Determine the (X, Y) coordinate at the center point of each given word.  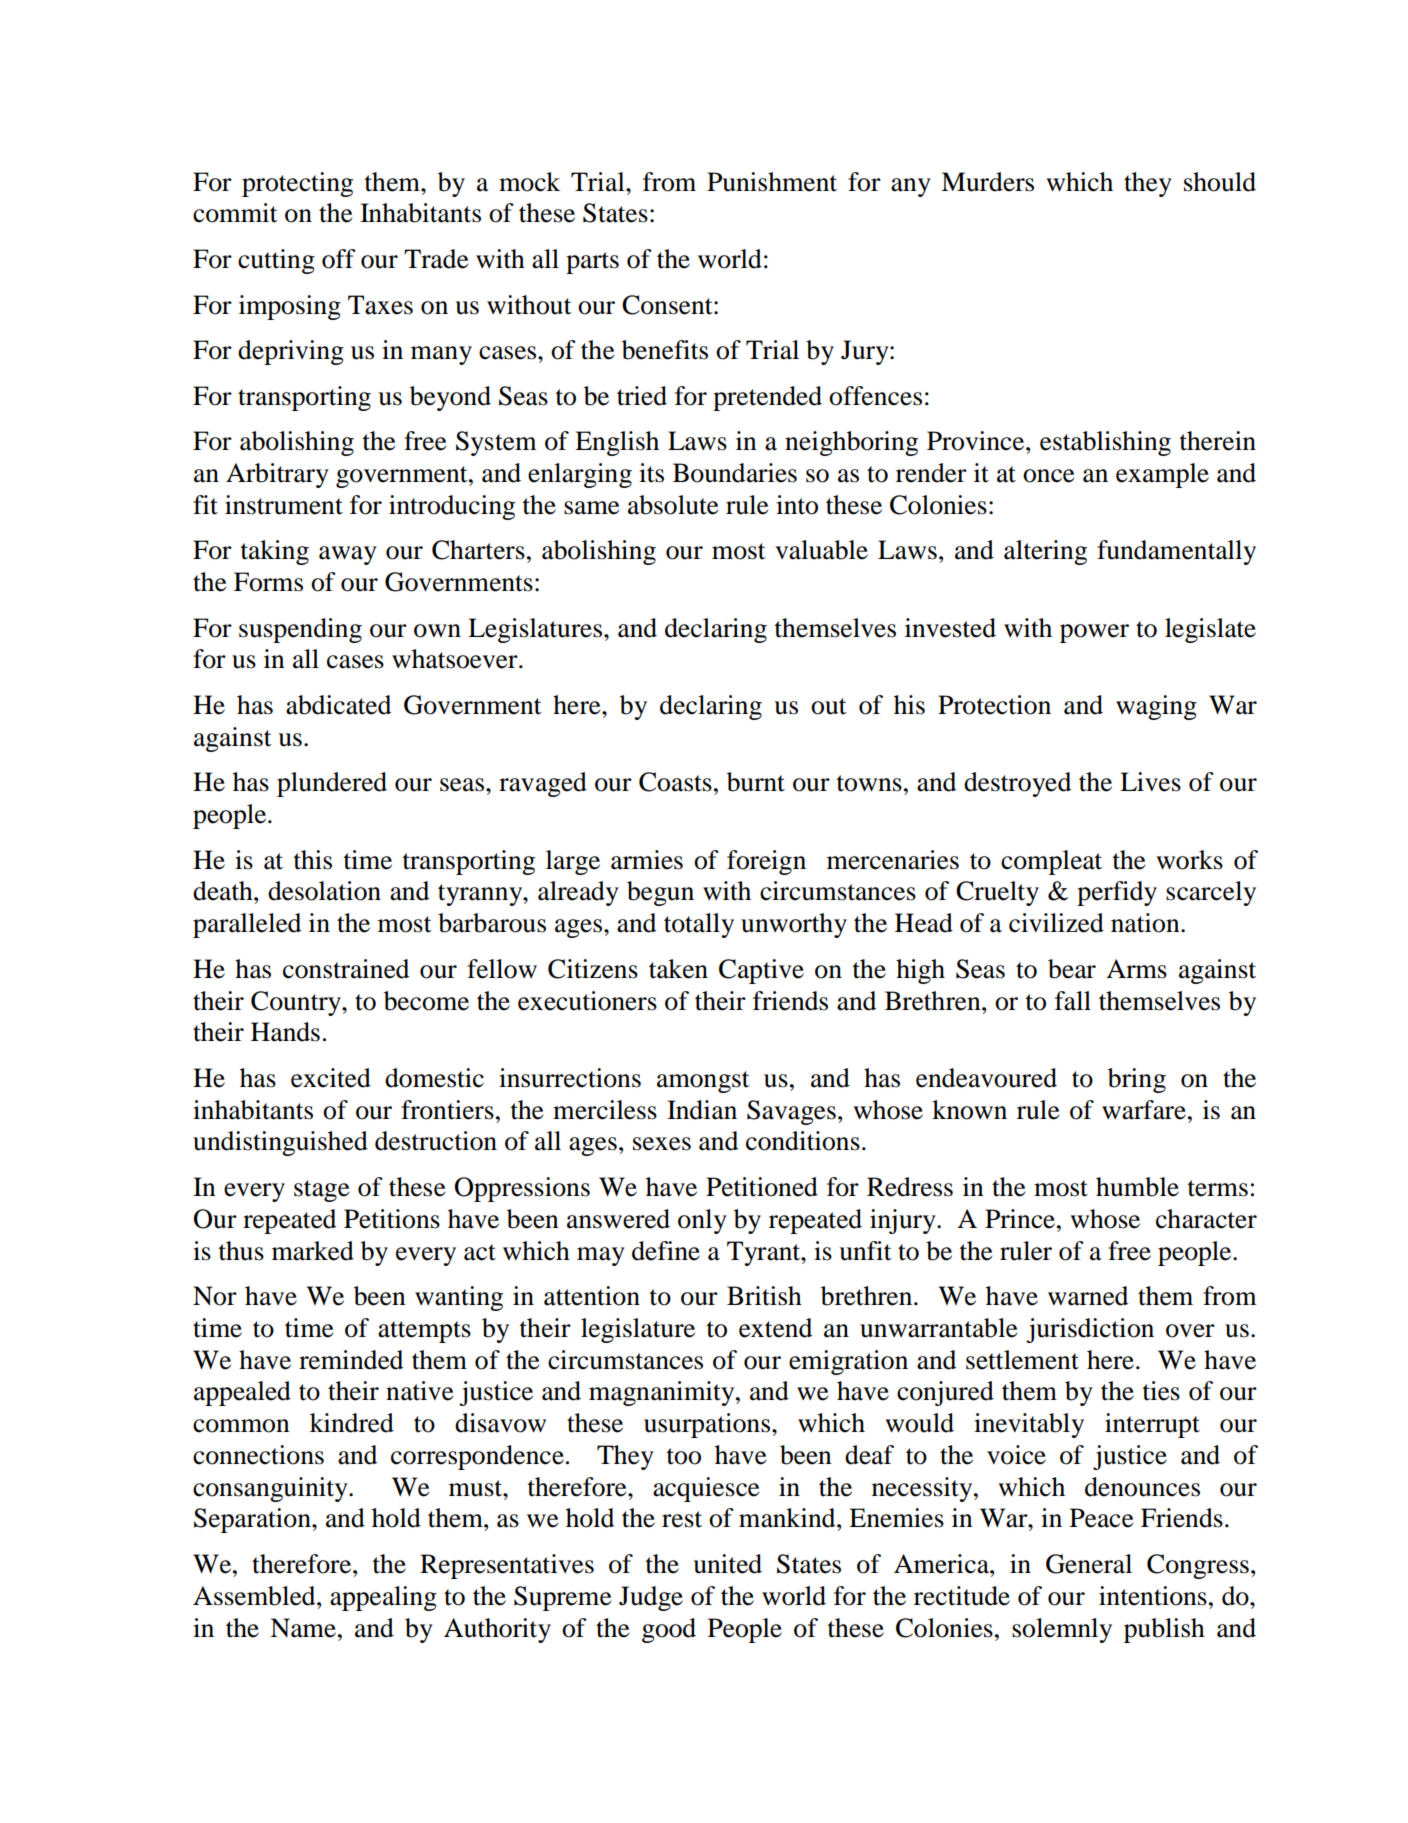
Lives (1150, 782)
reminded (351, 1360)
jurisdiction (1090, 1330)
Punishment (772, 182)
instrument (284, 505)
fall (1073, 1001)
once (1048, 476)
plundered (332, 784)
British (764, 1296)
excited (331, 1078)
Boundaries (735, 473)
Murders (987, 182)
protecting (297, 184)
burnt (756, 782)
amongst (703, 1082)
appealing (383, 1598)
